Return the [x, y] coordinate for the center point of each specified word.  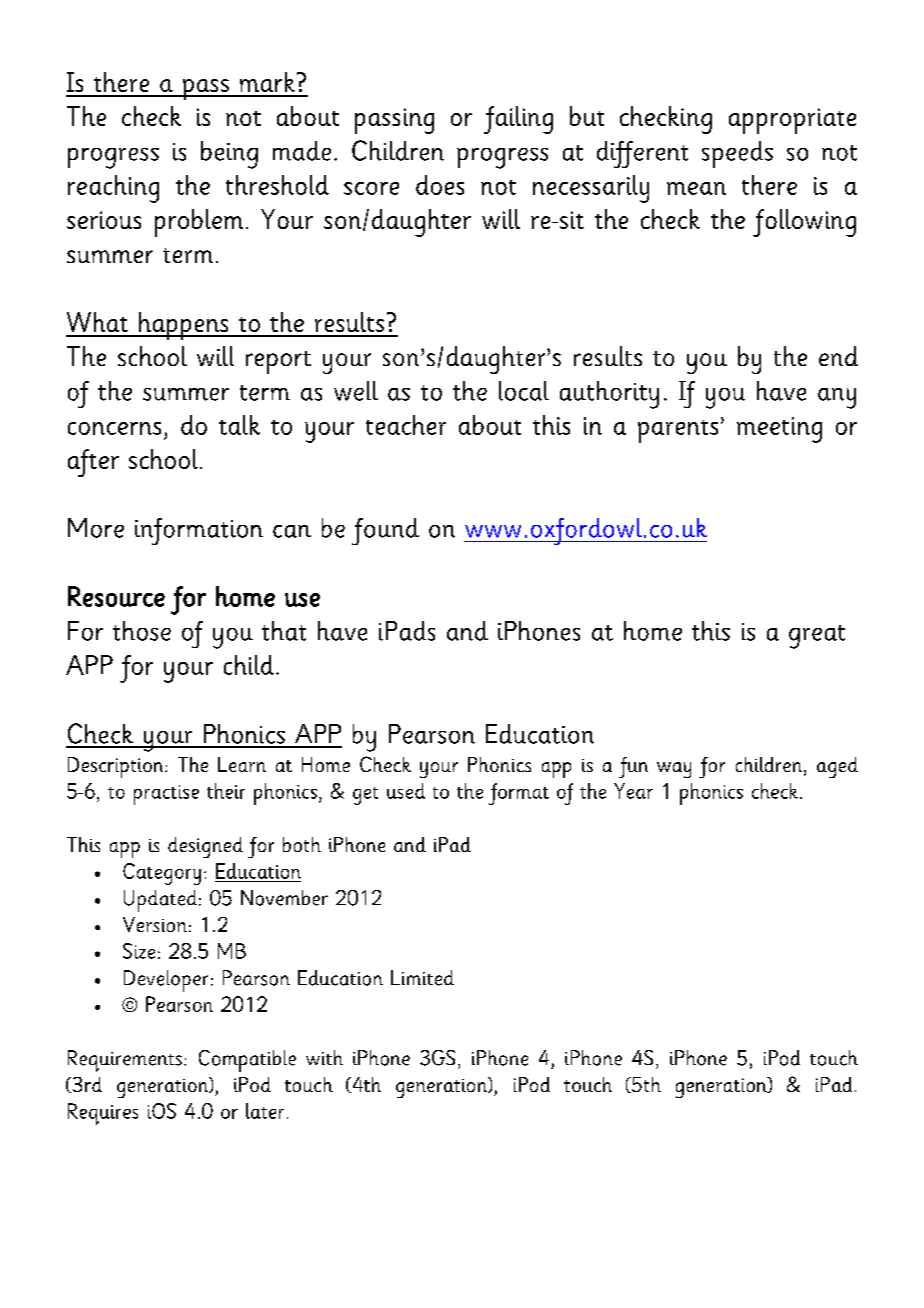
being [229, 155]
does [440, 185]
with [324, 1057]
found [385, 531]
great [817, 637]
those [142, 631]
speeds [737, 154]
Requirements [125, 1061]
